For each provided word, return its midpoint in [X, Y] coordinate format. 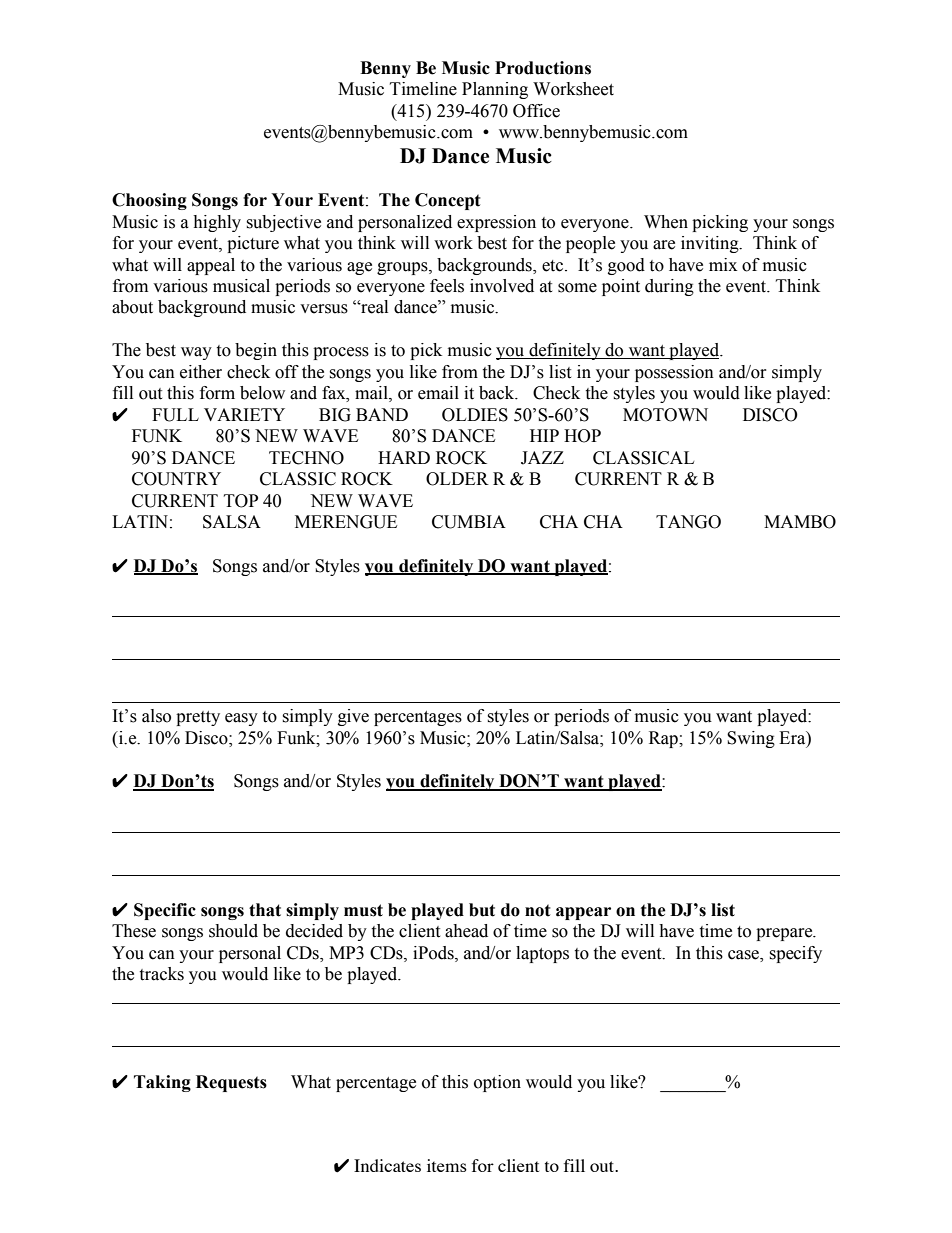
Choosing [149, 201]
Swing [751, 739]
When [666, 222]
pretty [198, 718]
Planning [495, 90]
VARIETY [244, 414]
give [353, 717]
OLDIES [475, 415]
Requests [231, 1083]
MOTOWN [665, 415]
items [447, 1165]
